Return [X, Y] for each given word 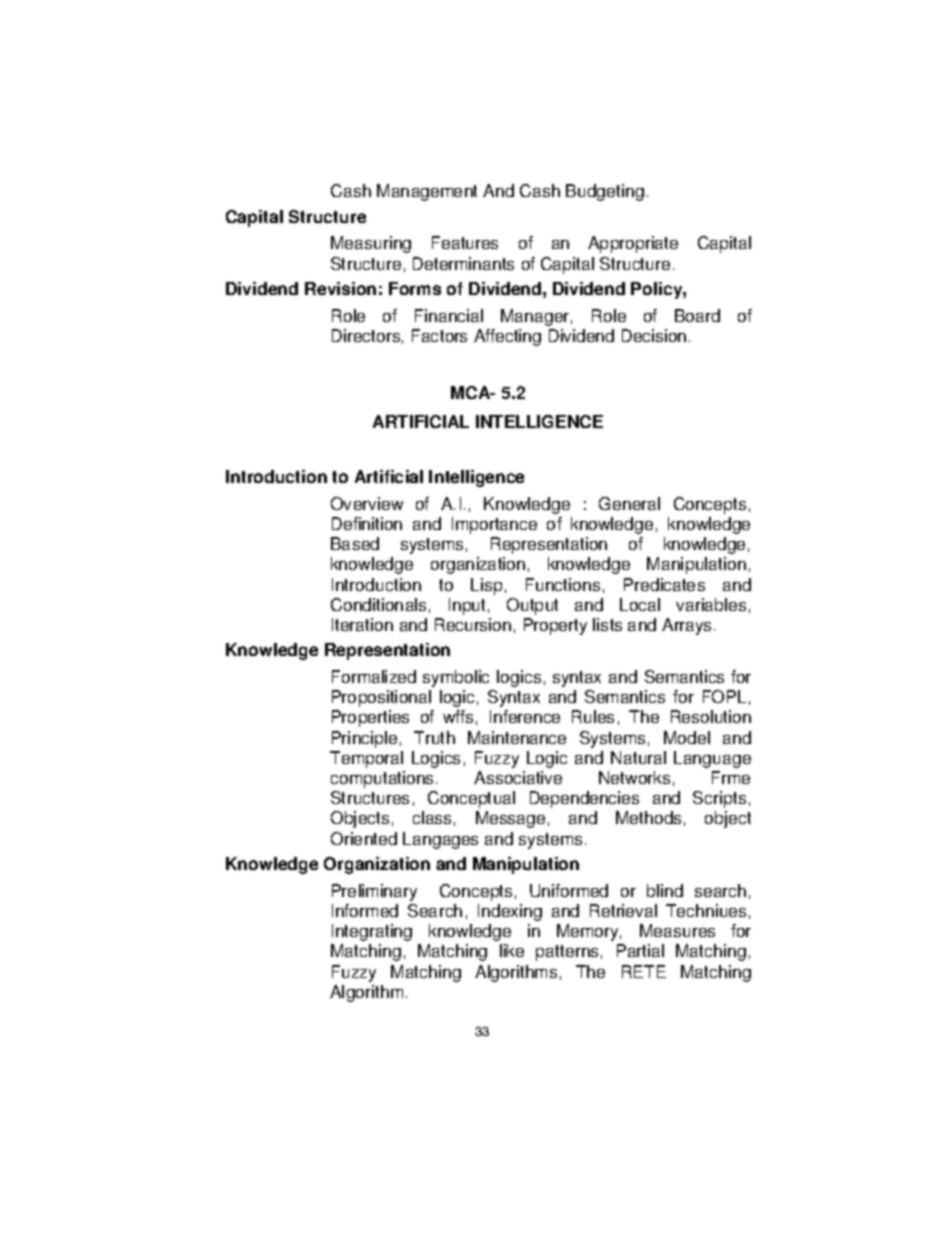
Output [532, 606]
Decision [654, 335]
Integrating [372, 932]
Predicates [664, 584]
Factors [439, 335]
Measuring [371, 244]
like [512, 950]
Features [465, 242]
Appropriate [633, 244]
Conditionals [378, 604]
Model [687, 737]
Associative [518, 777]
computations [382, 779]
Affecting [507, 337]
